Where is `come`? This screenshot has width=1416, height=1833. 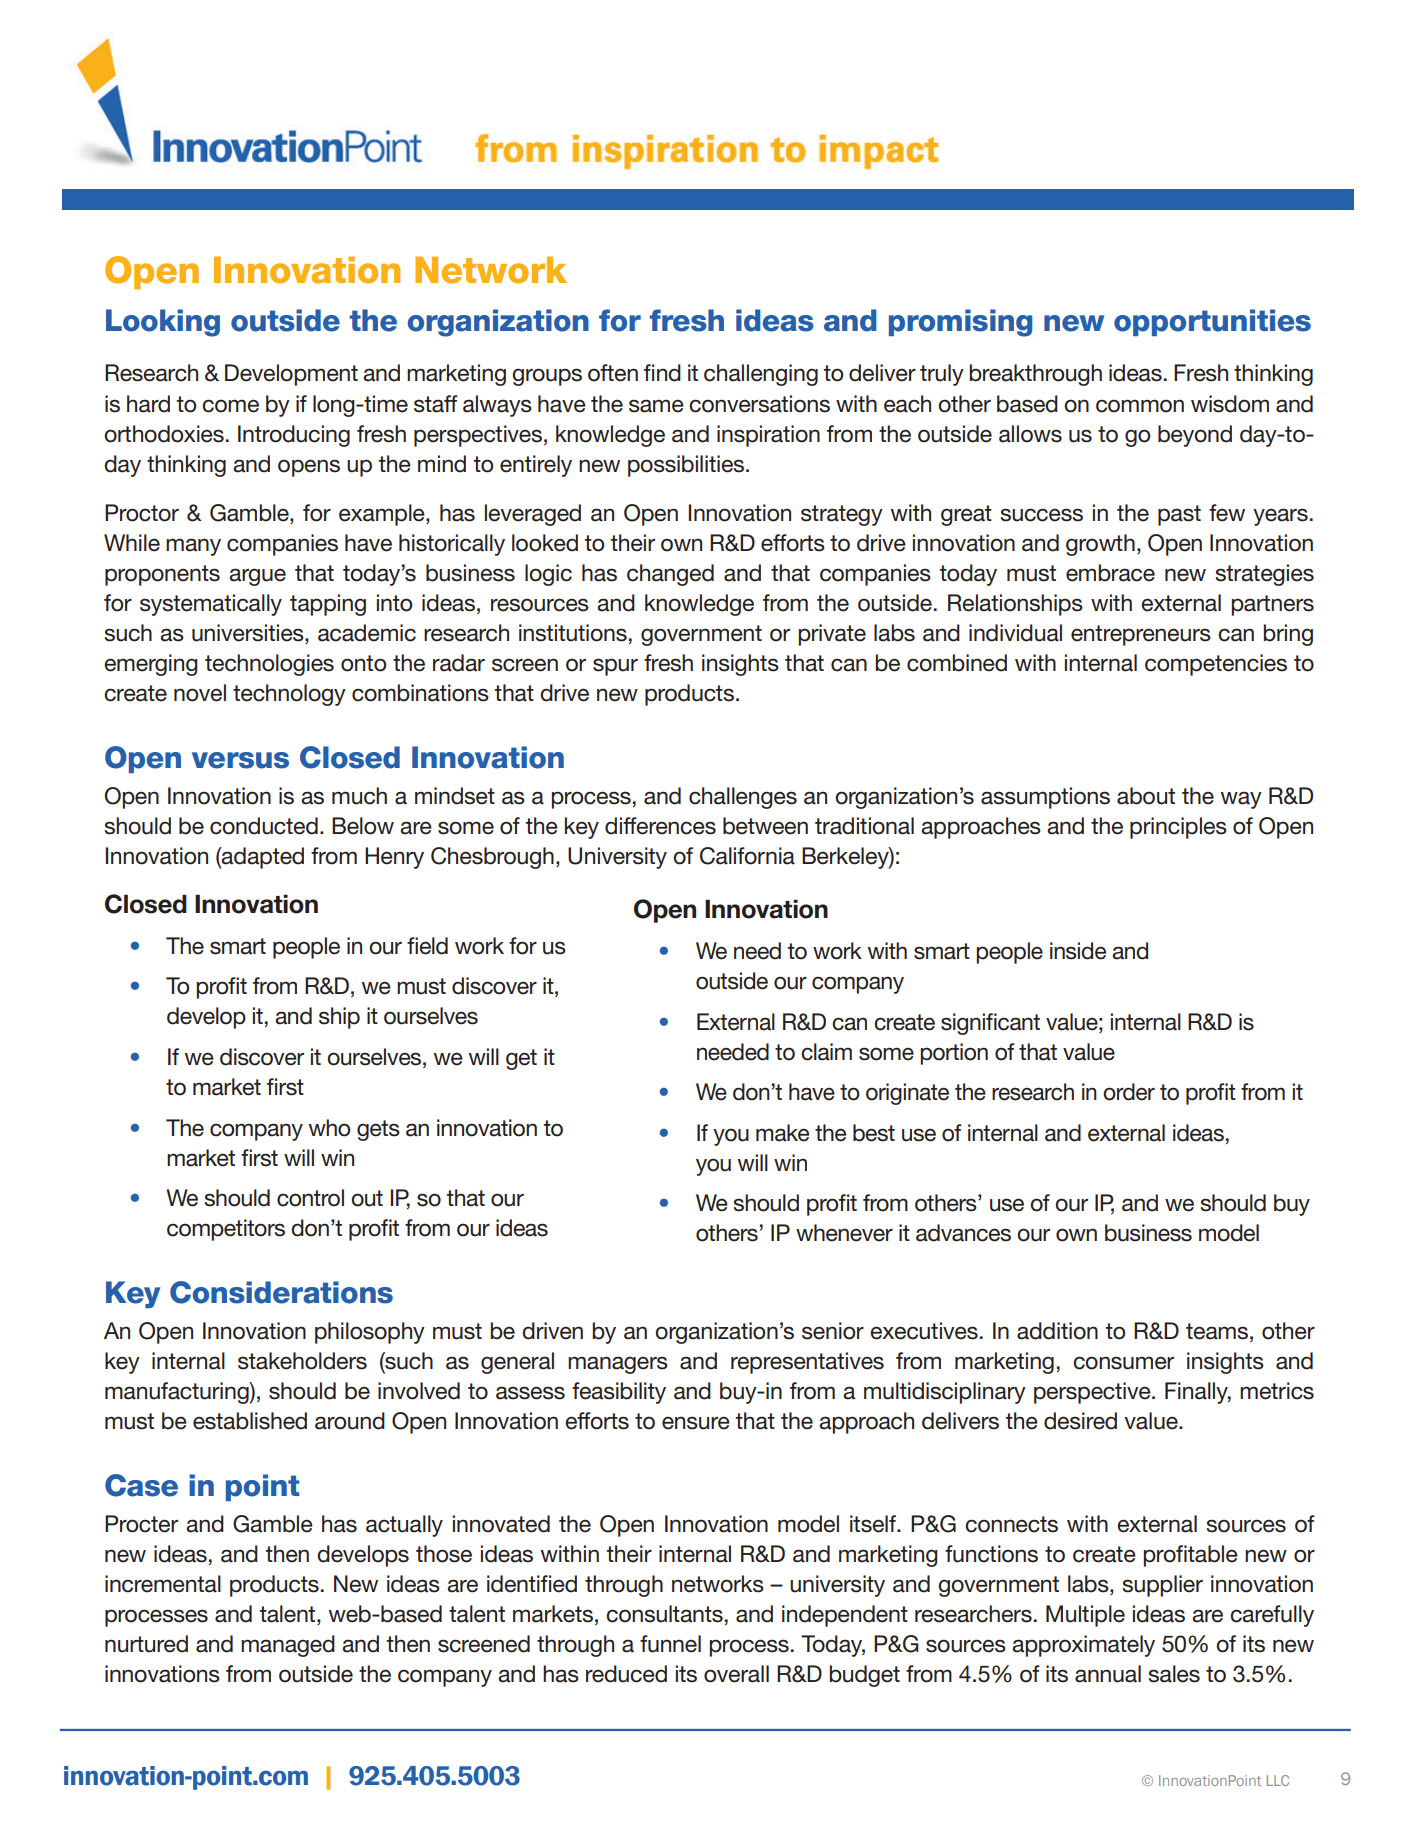 come is located at coordinates (230, 406).
